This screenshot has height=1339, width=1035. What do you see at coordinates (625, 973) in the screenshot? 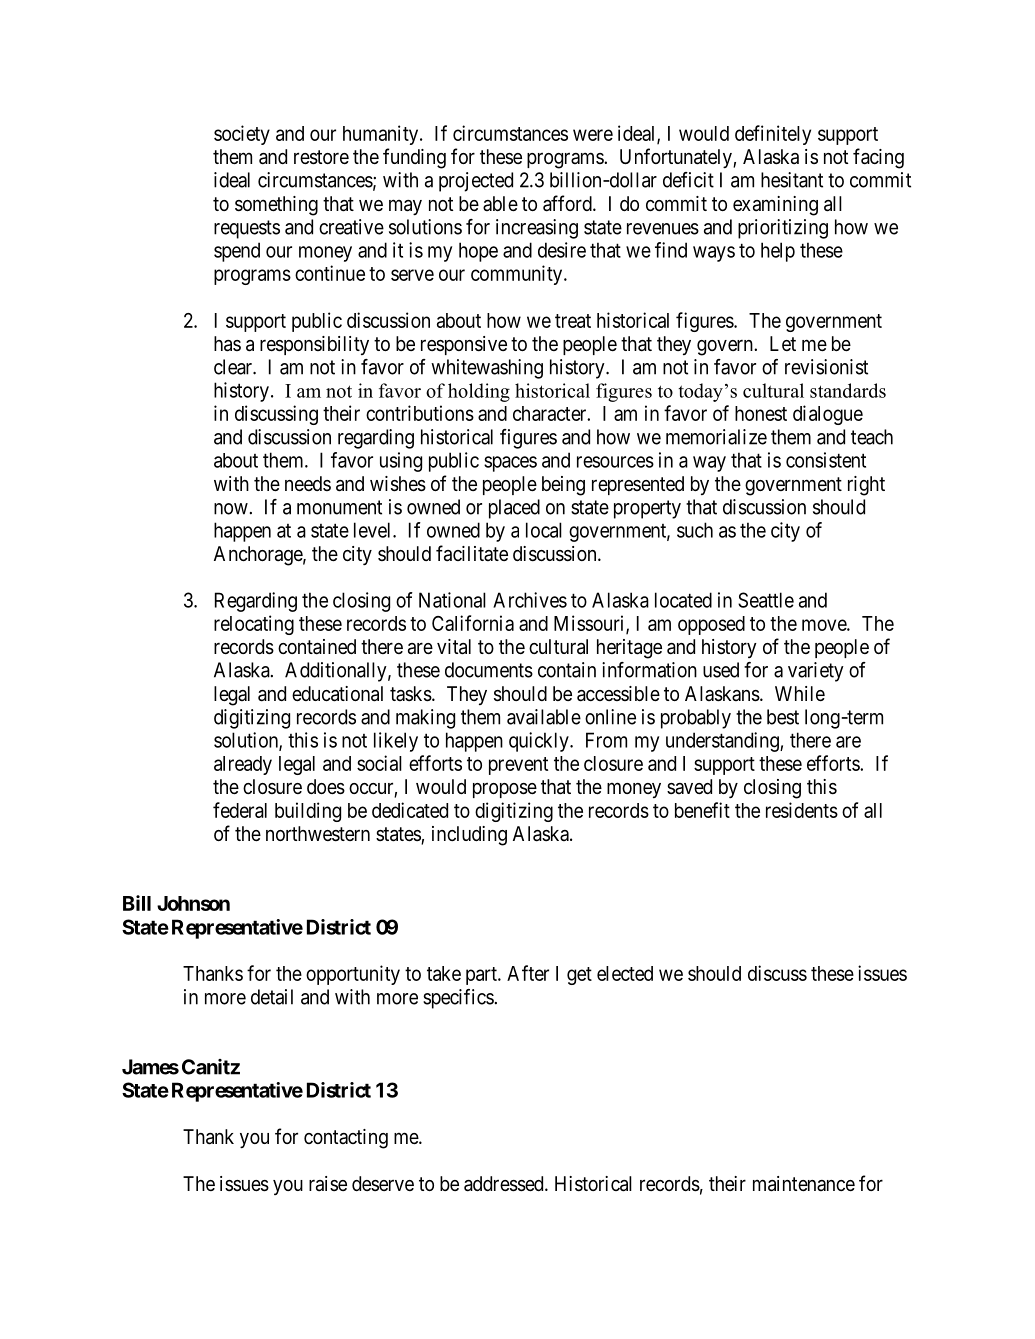
I see `elected` at bounding box center [625, 973].
